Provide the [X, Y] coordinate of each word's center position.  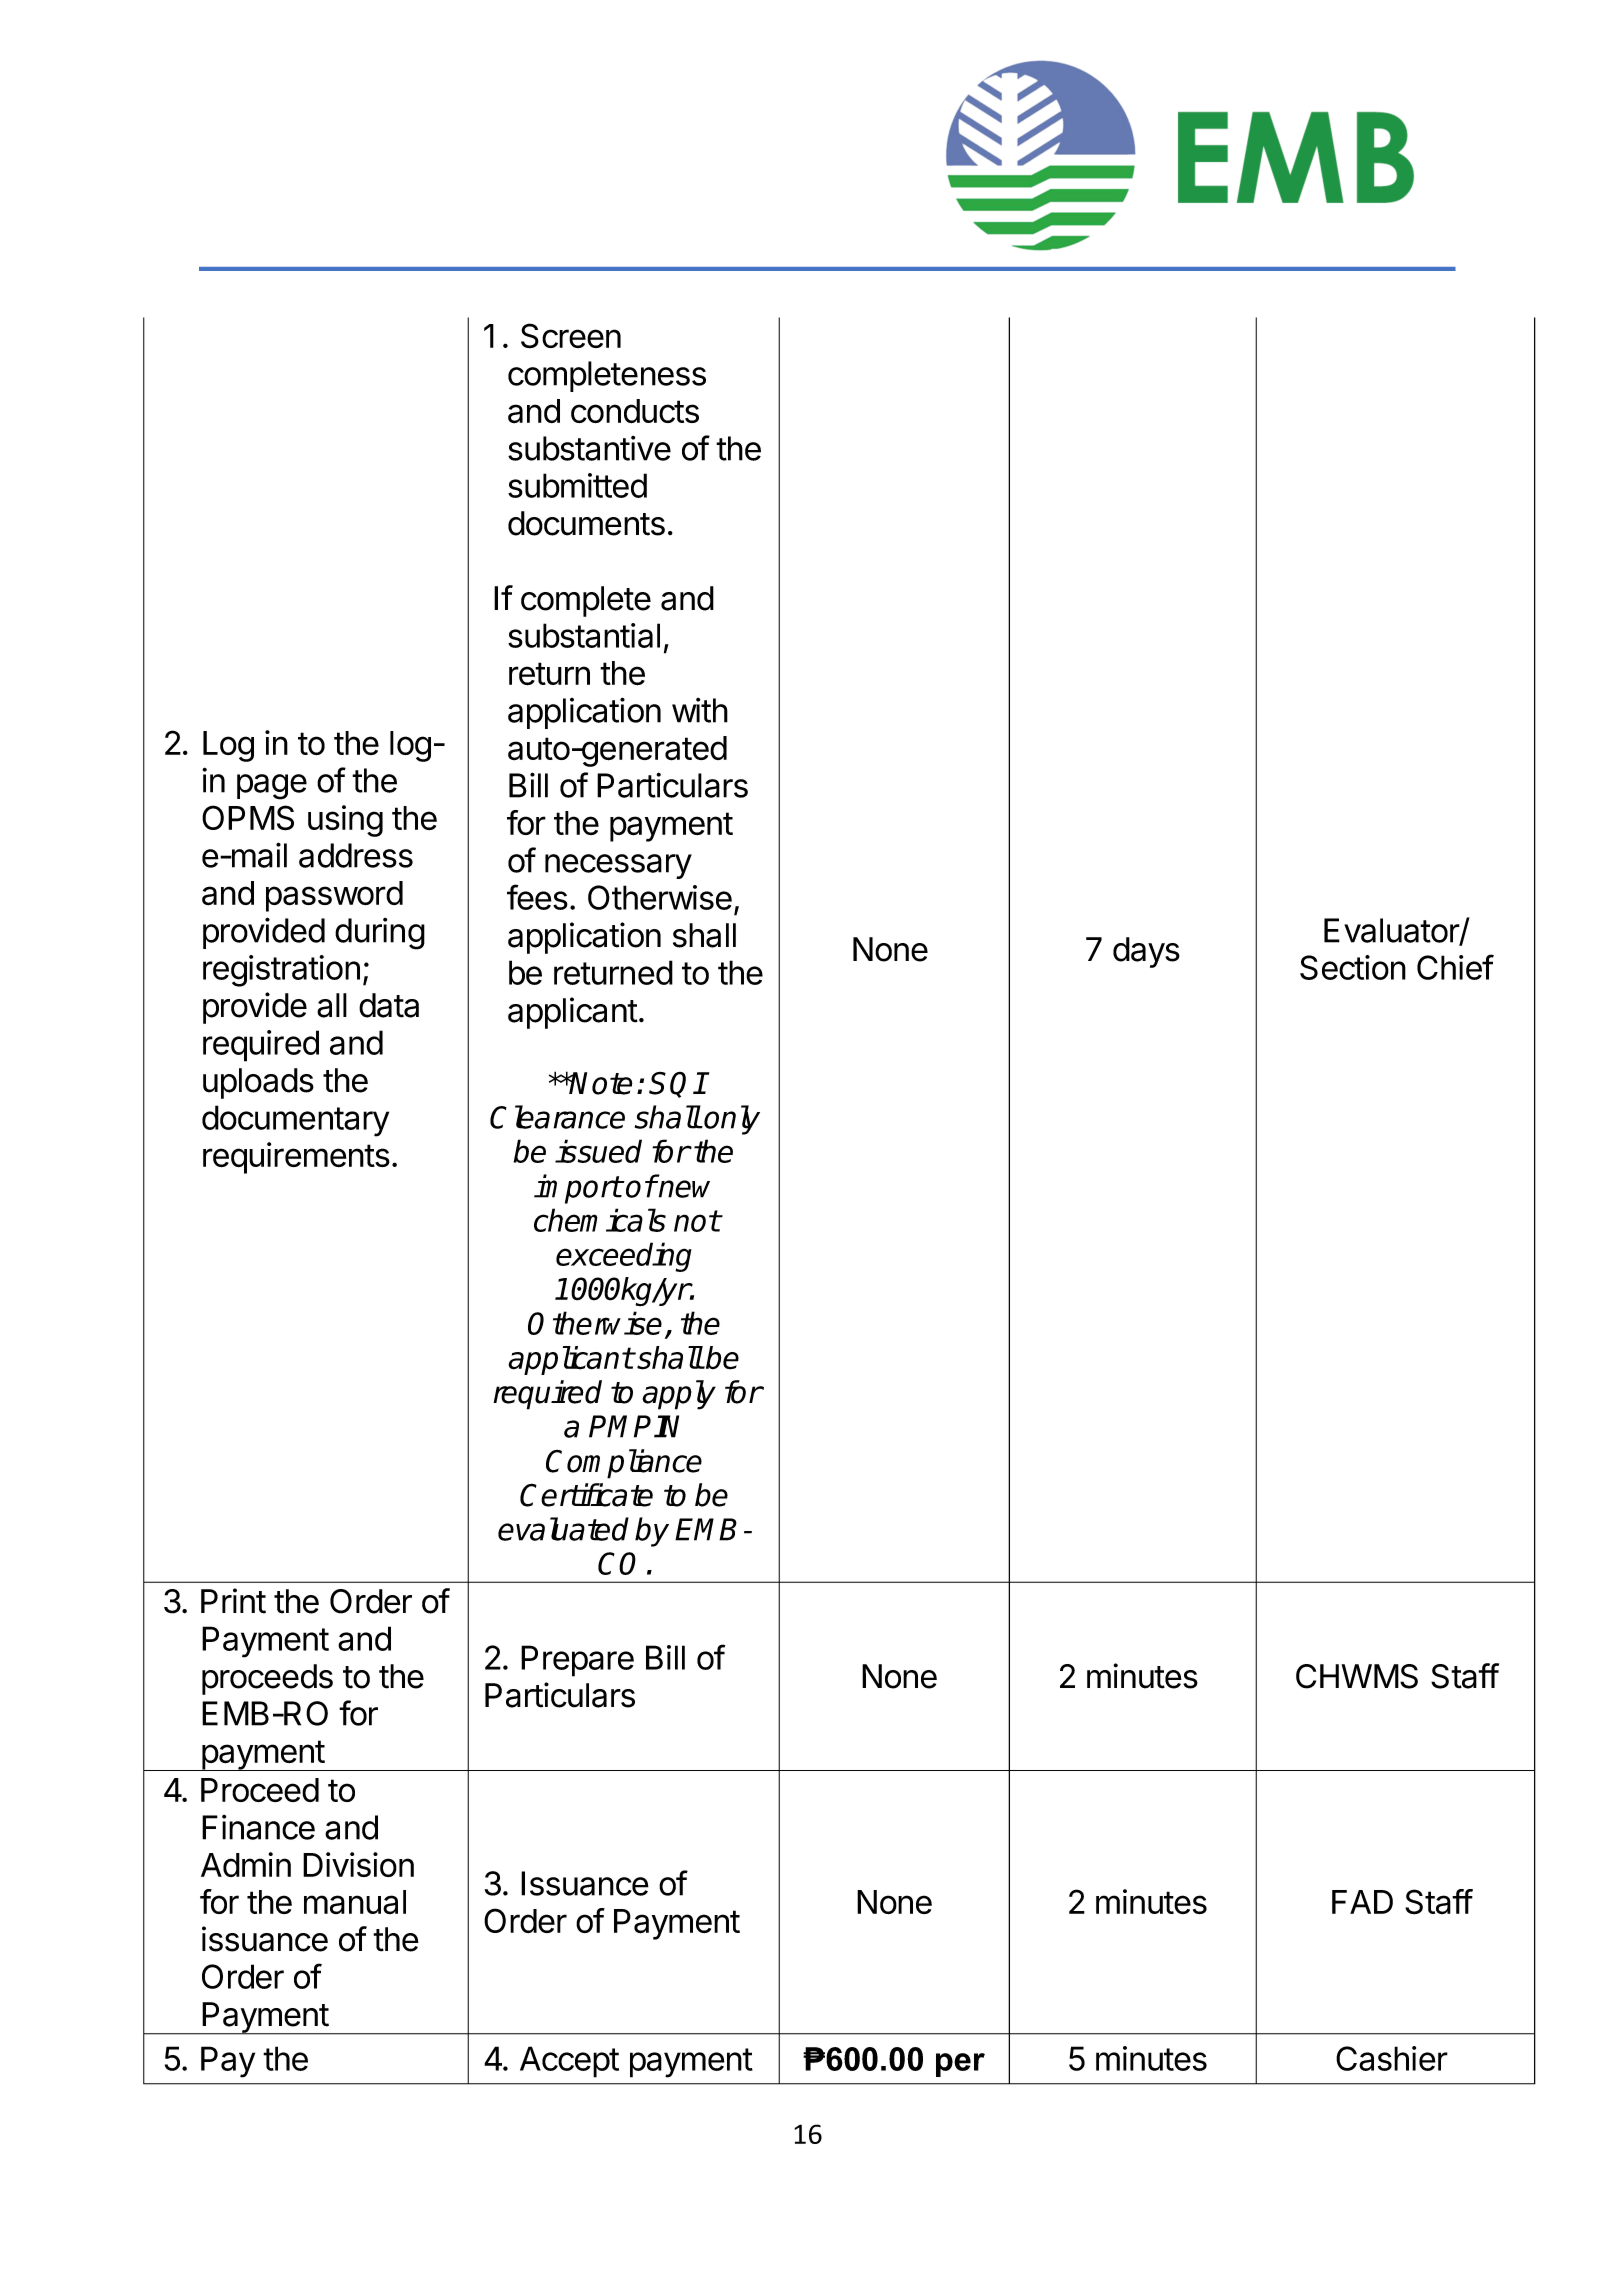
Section [1353, 967]
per [960, 2065]
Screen [571, 336]
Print [233, 1601]
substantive [589, 448]
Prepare [577, 1661]
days [1146, 952]
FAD [1362, 1902]
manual [355, 1902]
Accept [569, 2062]
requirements [296, 1158]
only [732, 1120]
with [700, 710]
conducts [635, 411]
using [345, 821]
